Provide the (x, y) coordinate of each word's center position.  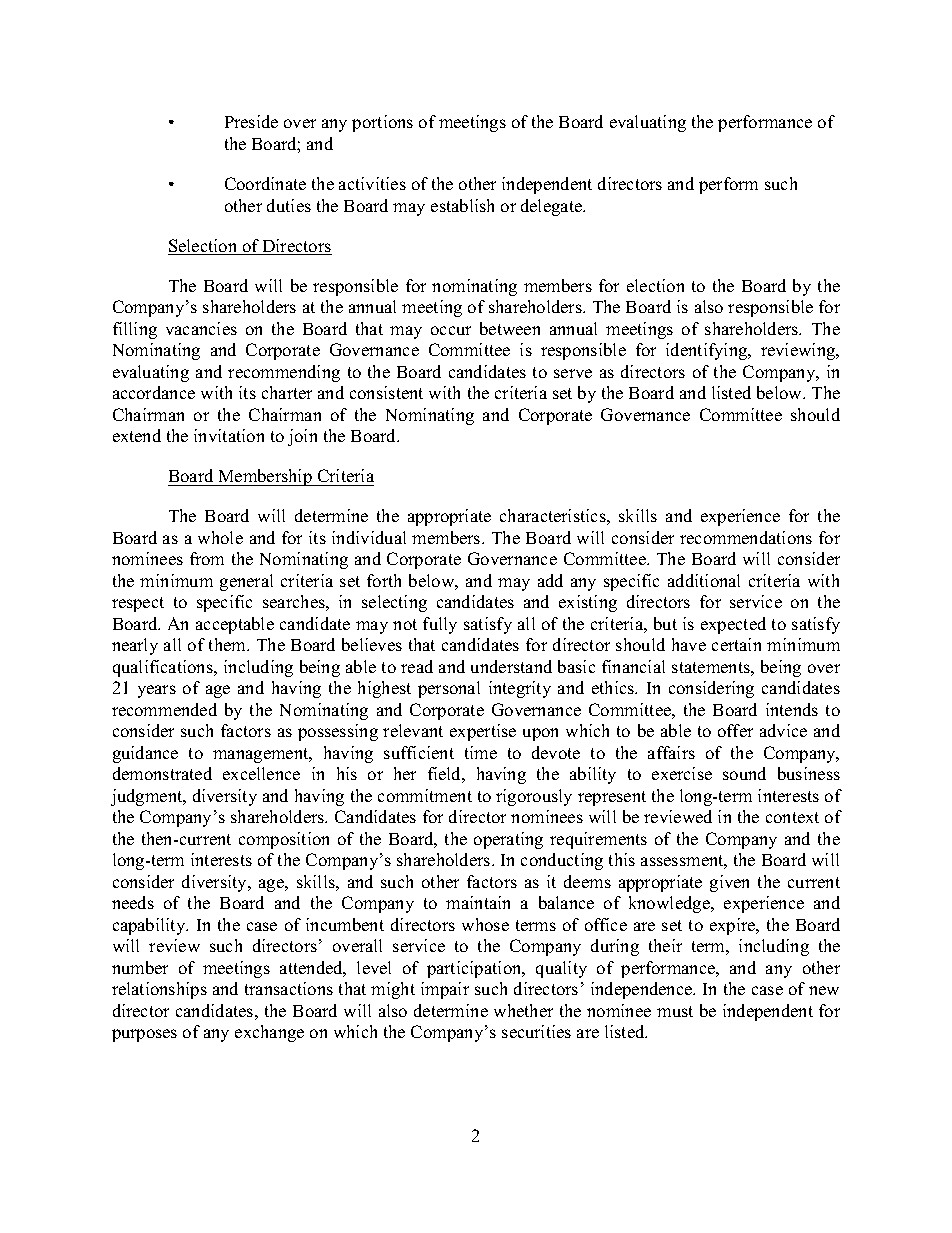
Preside (251, 121)
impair (445, 990)
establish (462, 205)
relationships (159, 990)
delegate (553, 207)
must (675, 1011)
